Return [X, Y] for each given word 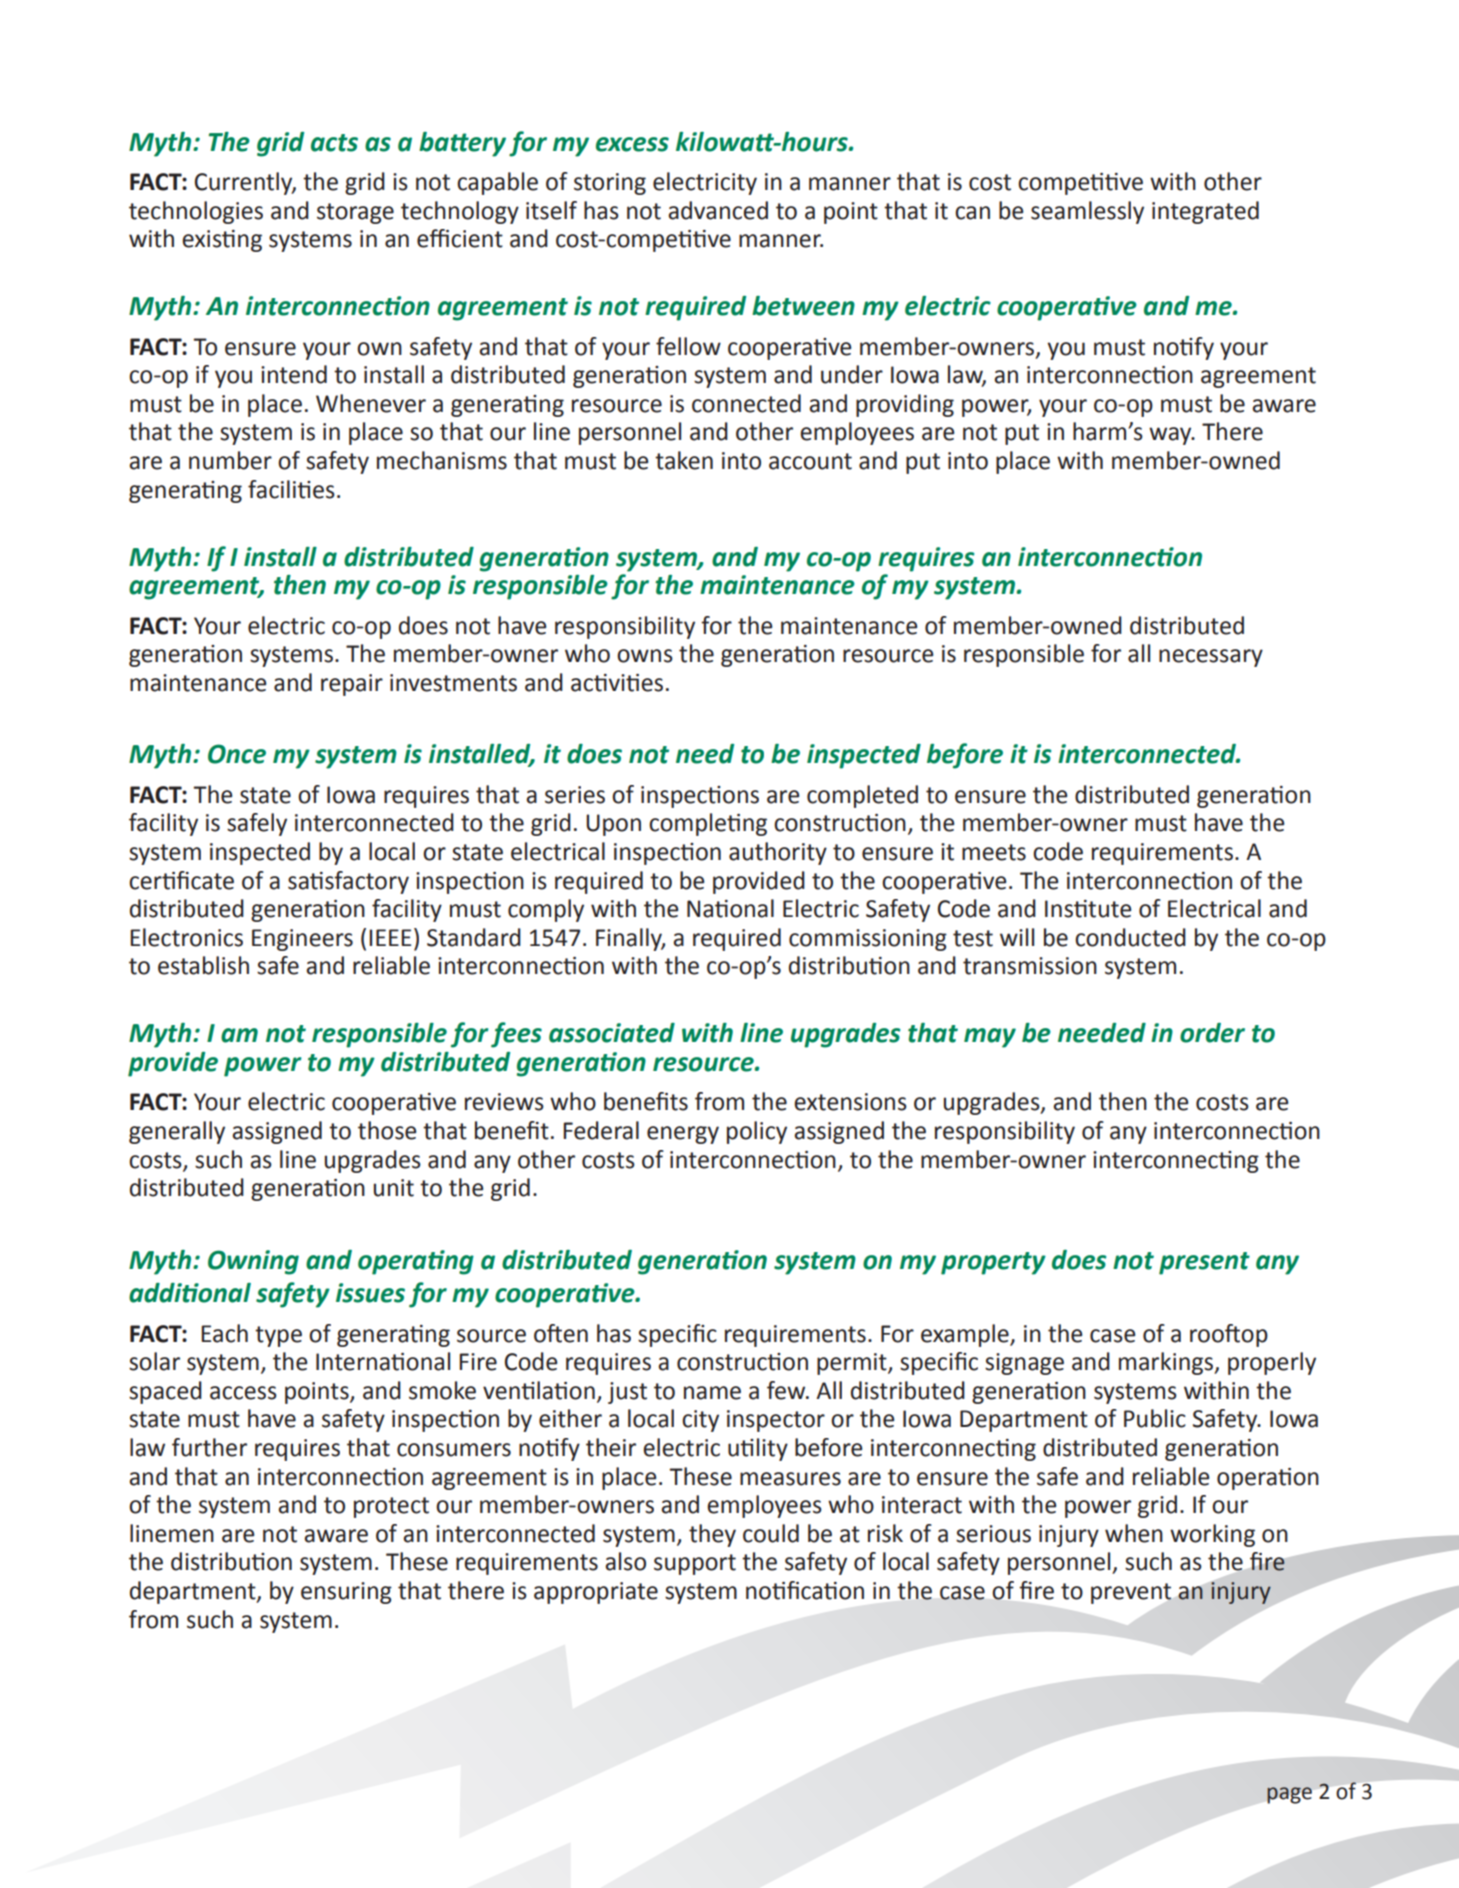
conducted [1130, 937]
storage [355, 213]
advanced [718, 210]
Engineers [302, 940]
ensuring [346, 1593]
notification [805, 1590]
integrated [1205, 212]
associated [612, 1033]
